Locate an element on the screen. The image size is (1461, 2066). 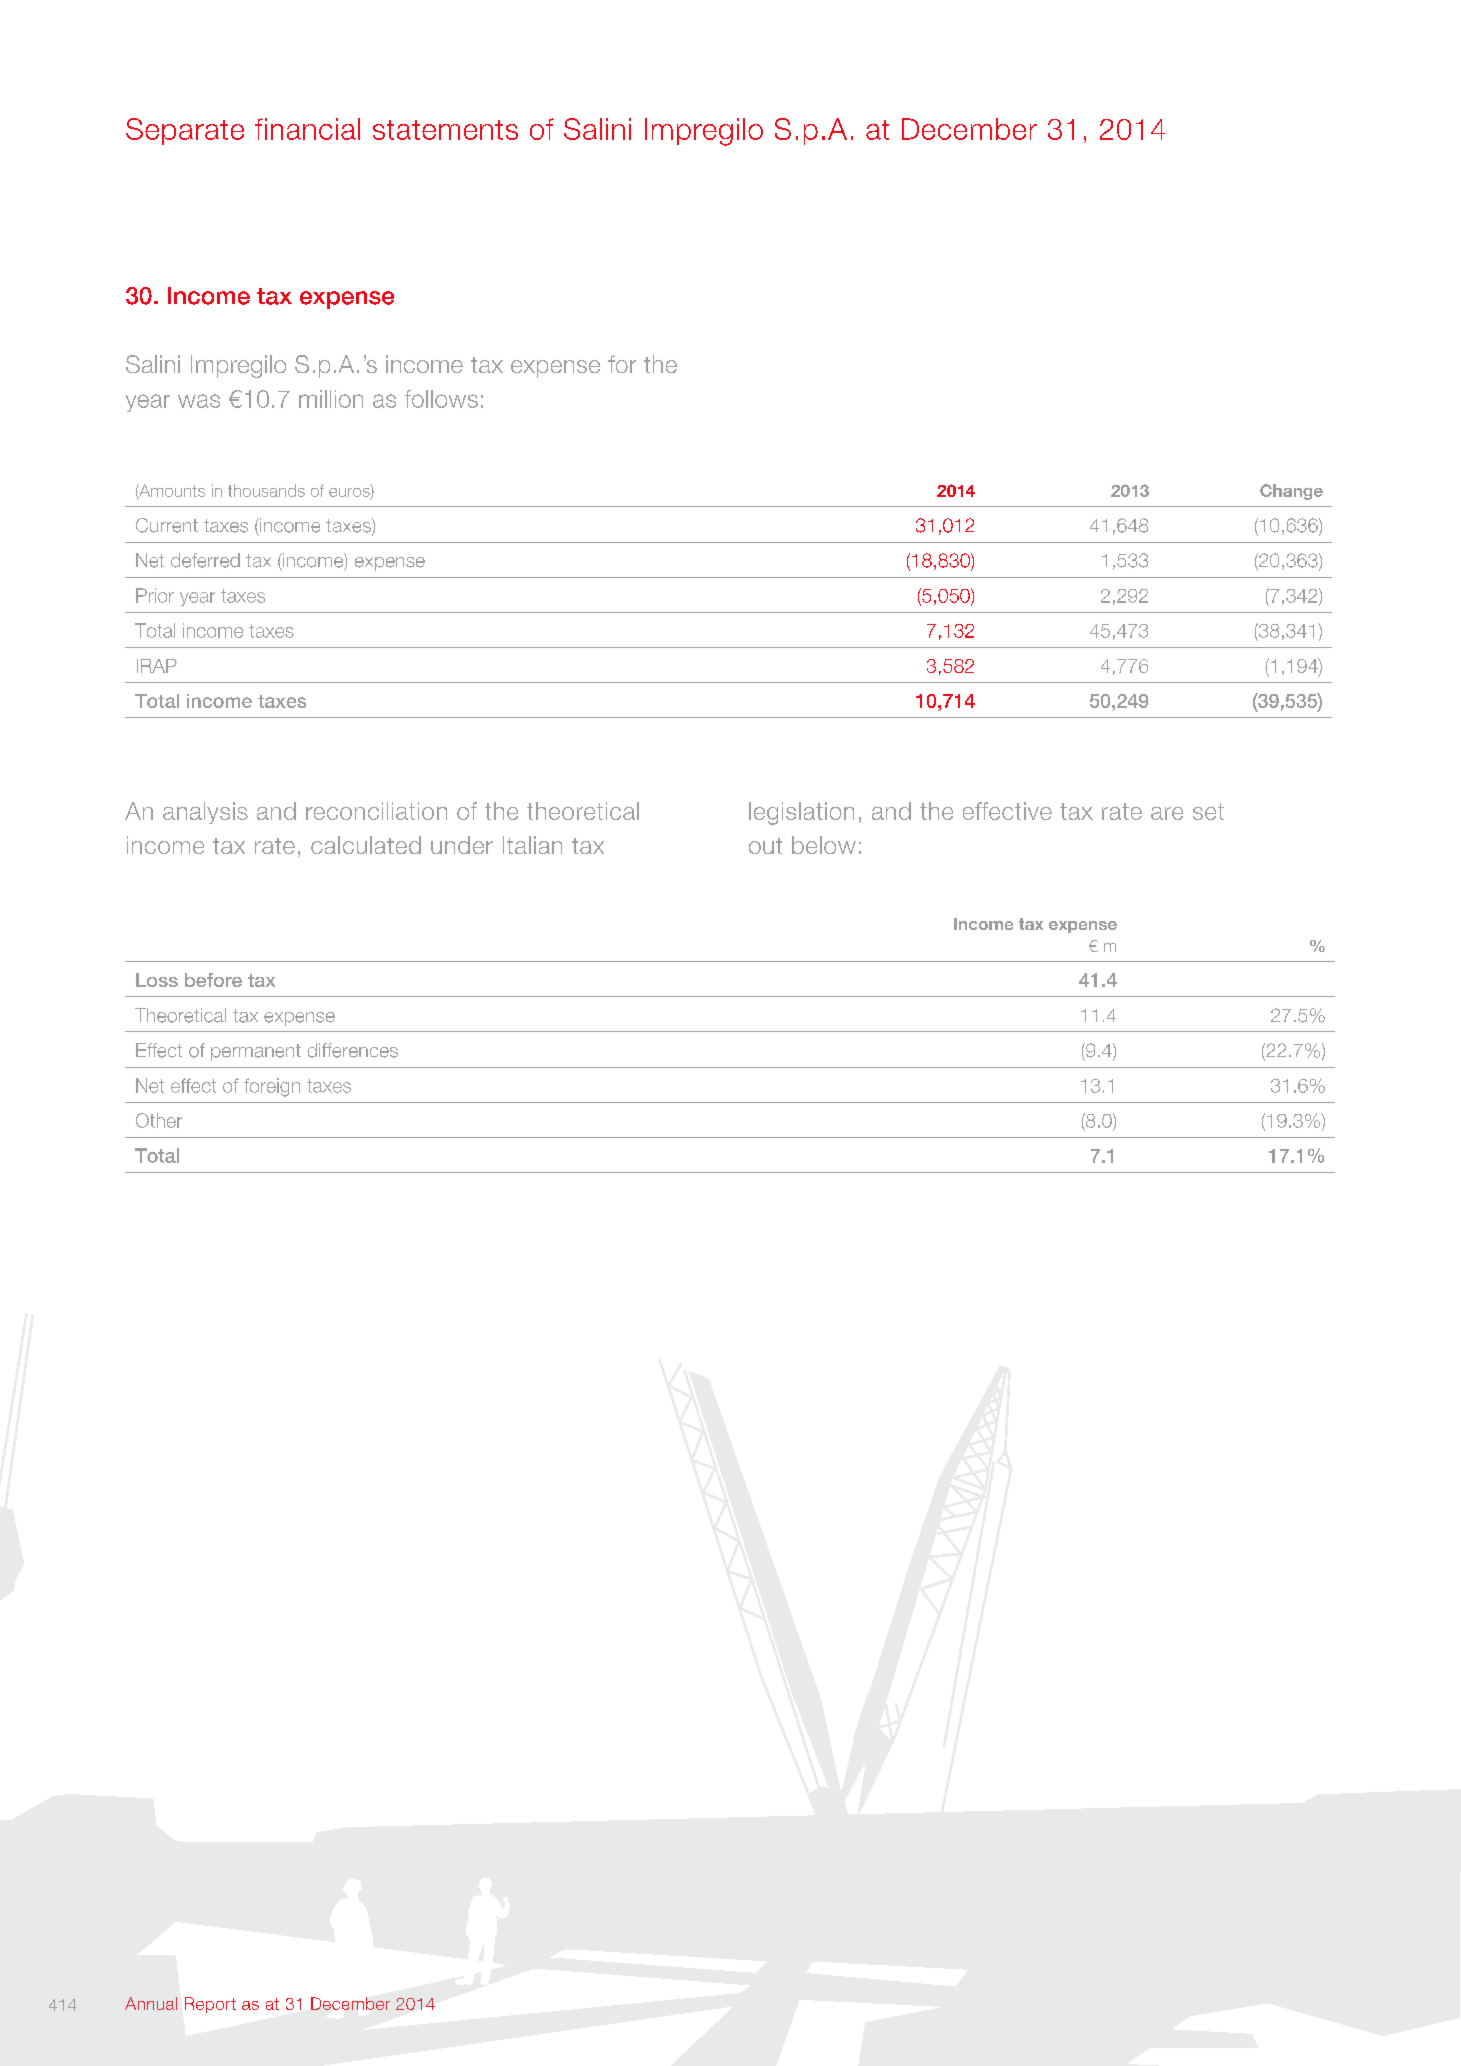
are is located at coordinates (1167, 813).
